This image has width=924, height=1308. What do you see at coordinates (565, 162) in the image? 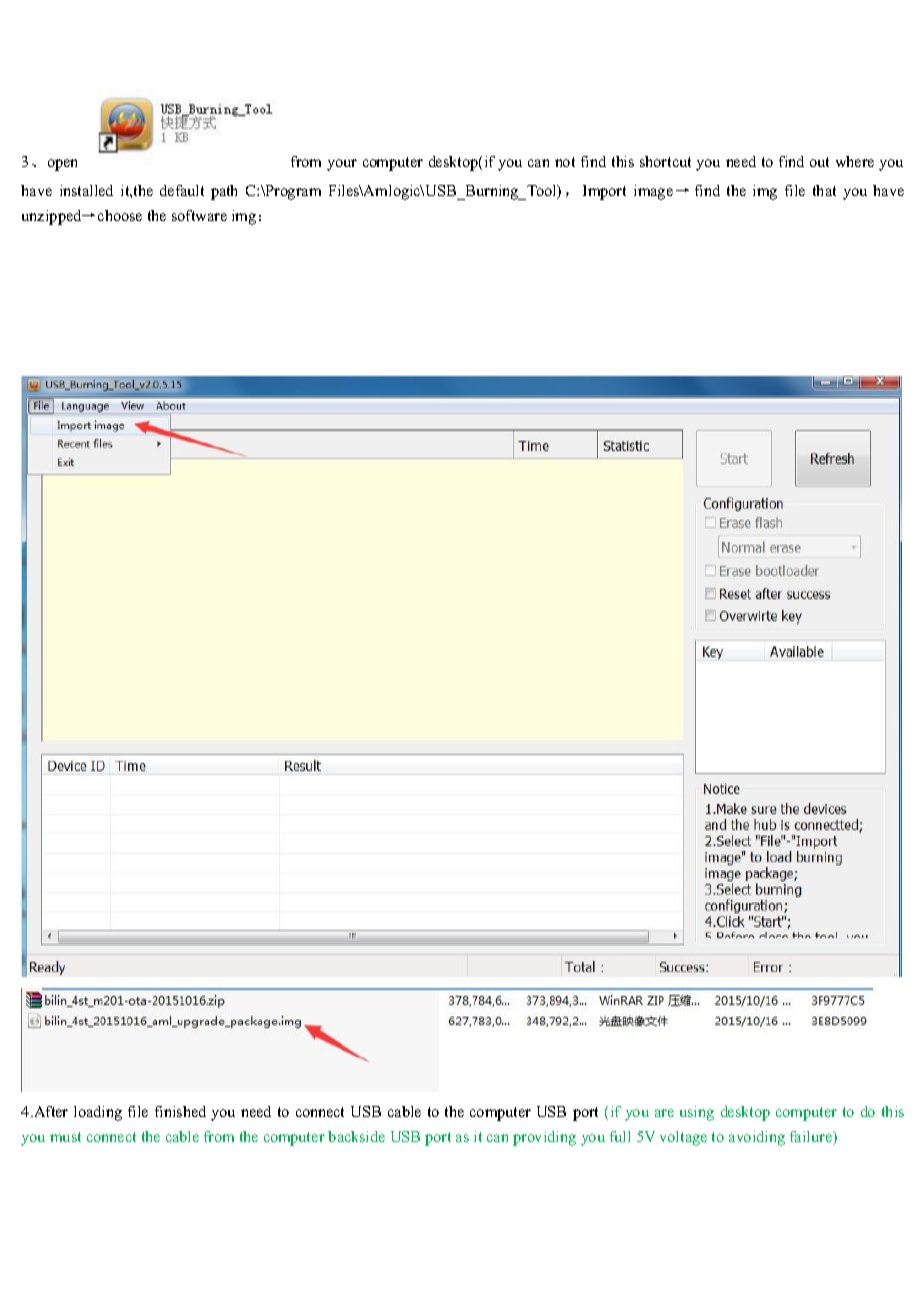
I see `not` at bounding box center [565, 162].
